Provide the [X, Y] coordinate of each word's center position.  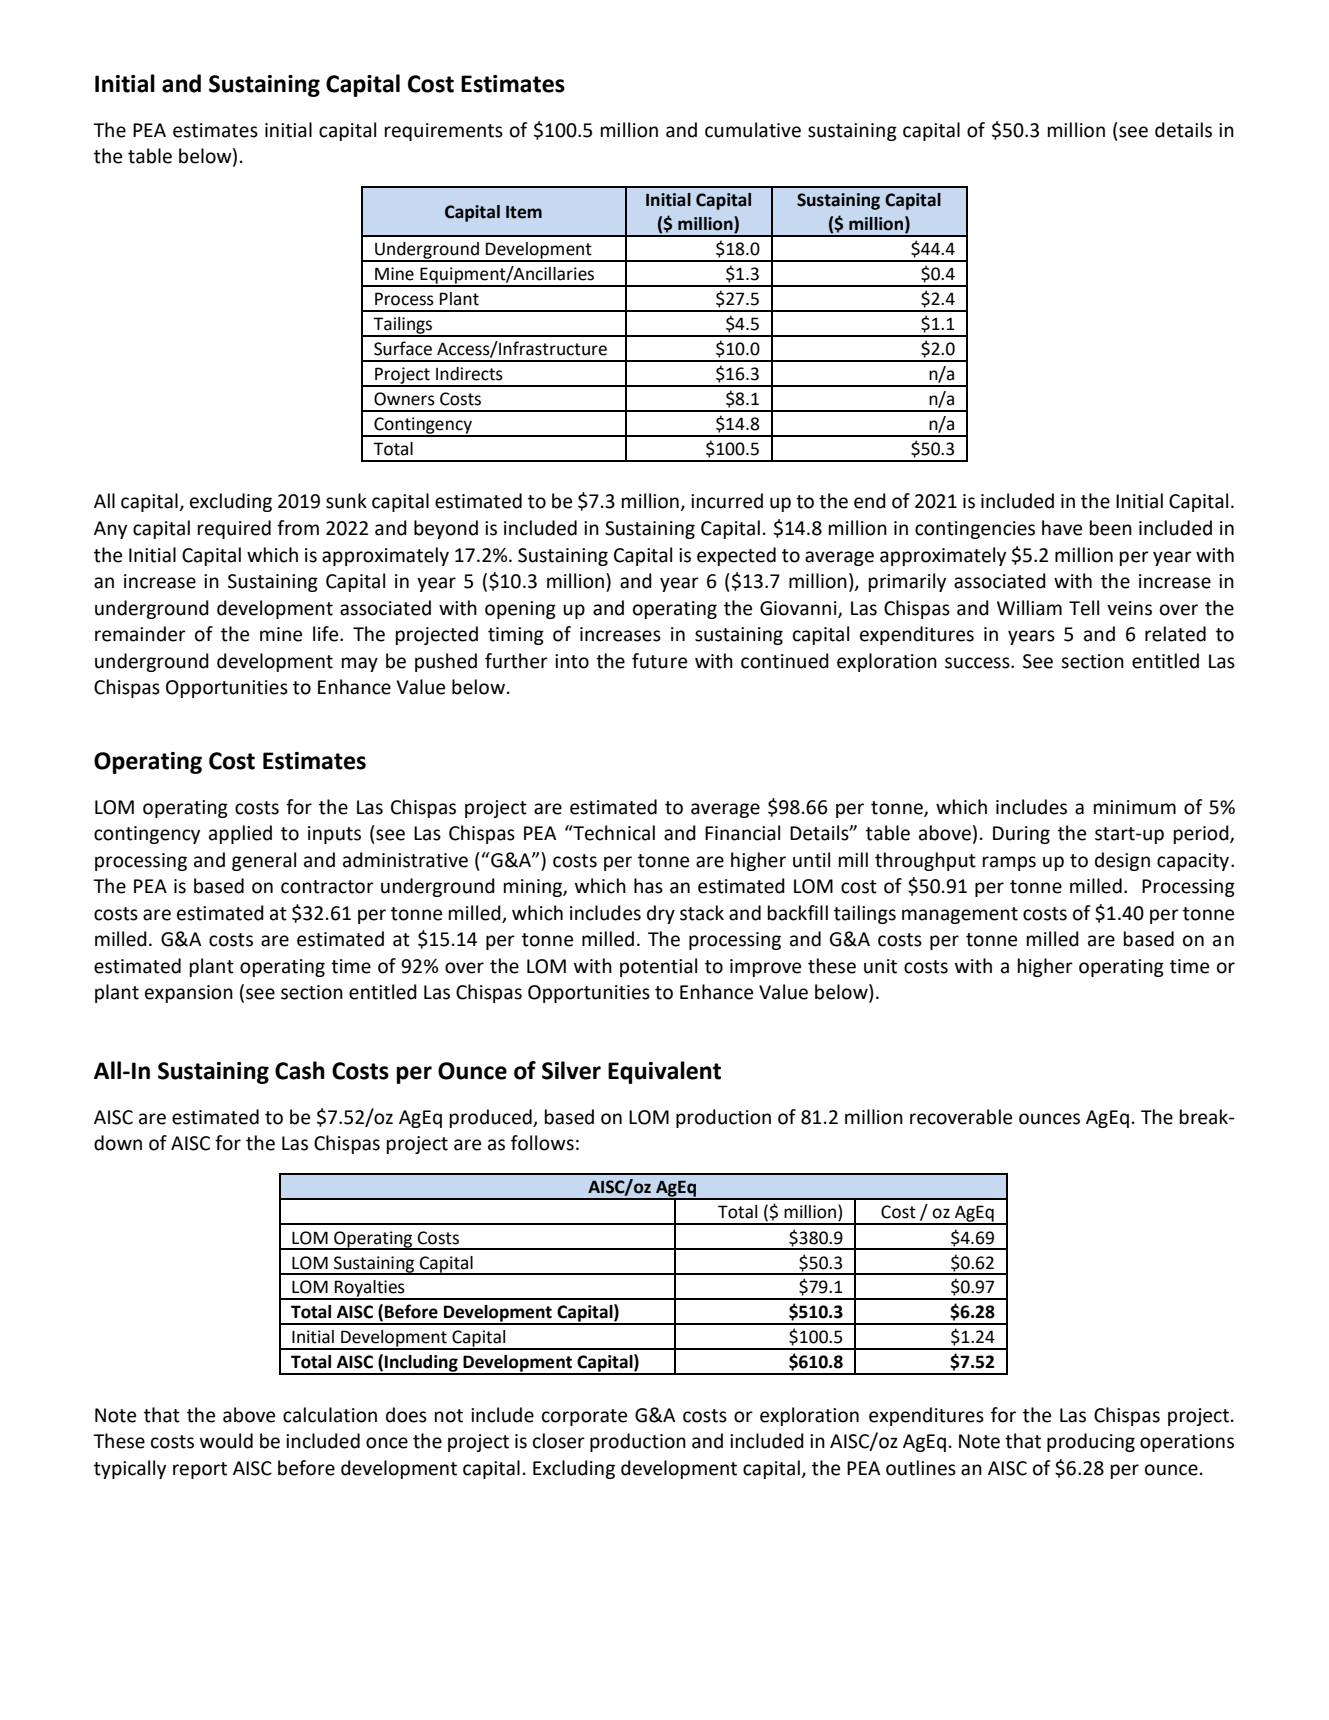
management [960, 915]
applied [240, 834]
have [1062, 528]
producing [1091, 1442]
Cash [300, 1070]
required [234, 529]
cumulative [753, 130]
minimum [1135, 807]
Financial [742, 833]
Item [524, 212]
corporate [584, 1417]
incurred [727, 501]
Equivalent [664, 1072]
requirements [444, 132]
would [226, 1441]
